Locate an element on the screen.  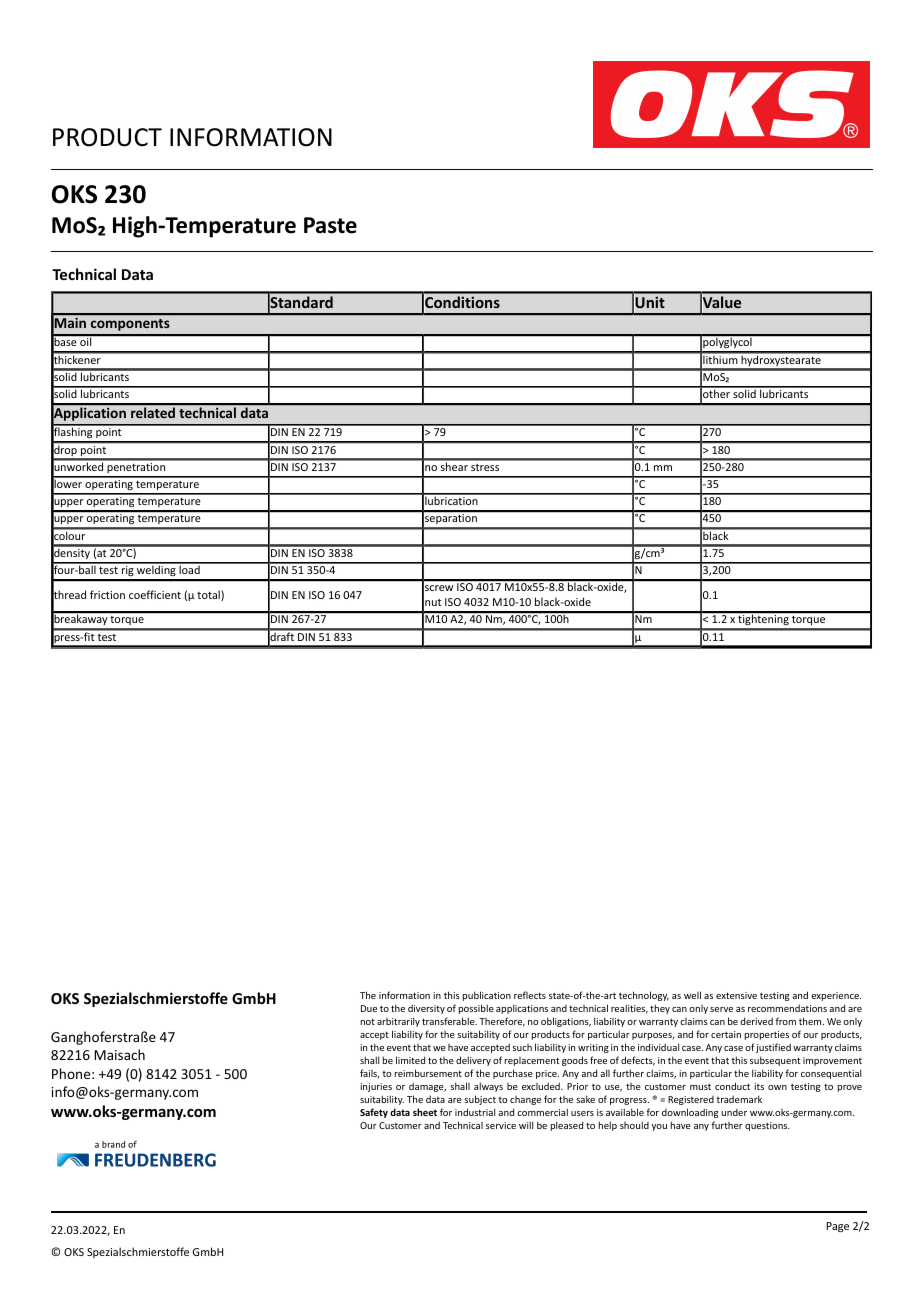
serve is located at coordinates (721, 1009).
